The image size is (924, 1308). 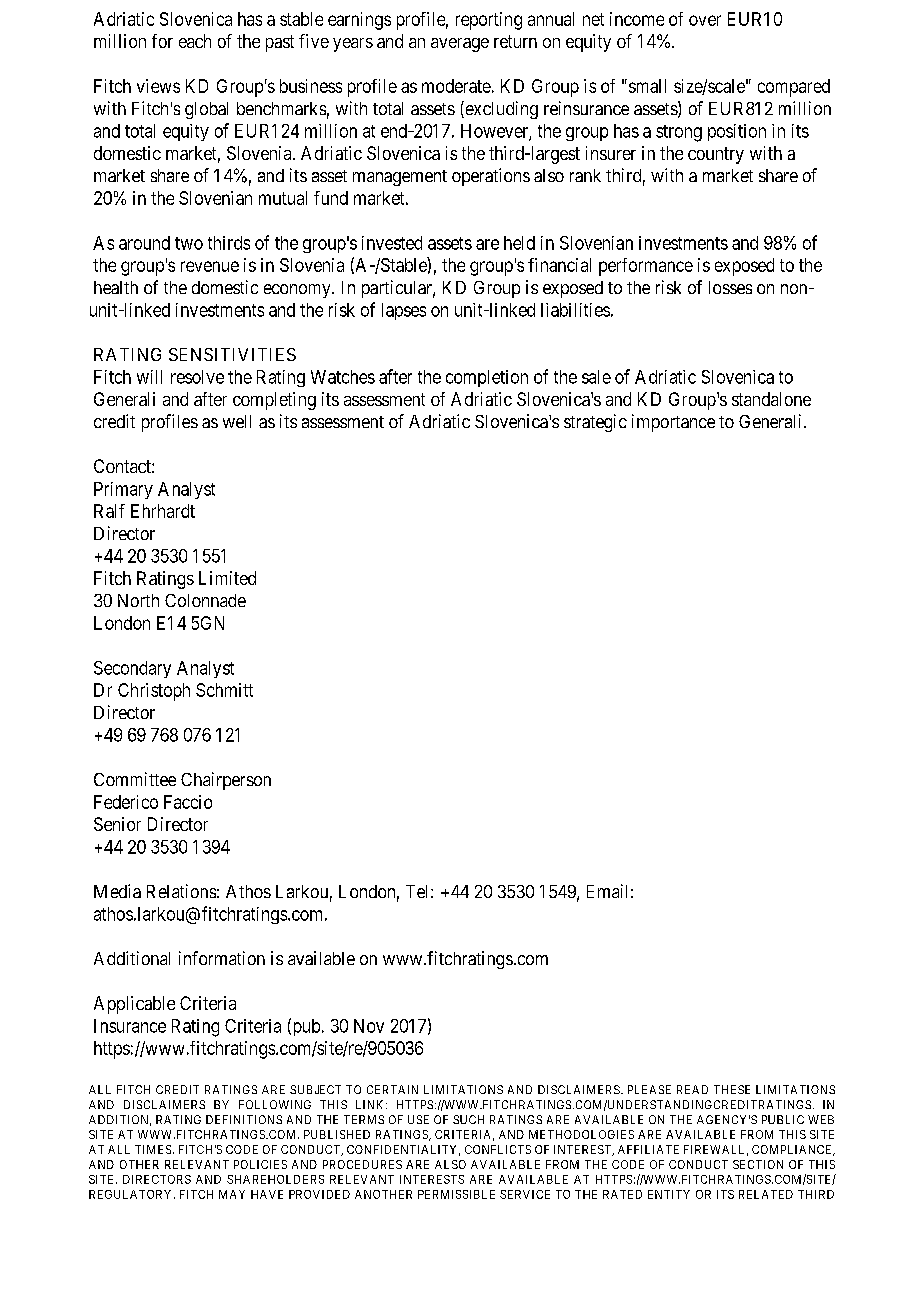 I want to click on MAY, so click(x=232, y=1194).
